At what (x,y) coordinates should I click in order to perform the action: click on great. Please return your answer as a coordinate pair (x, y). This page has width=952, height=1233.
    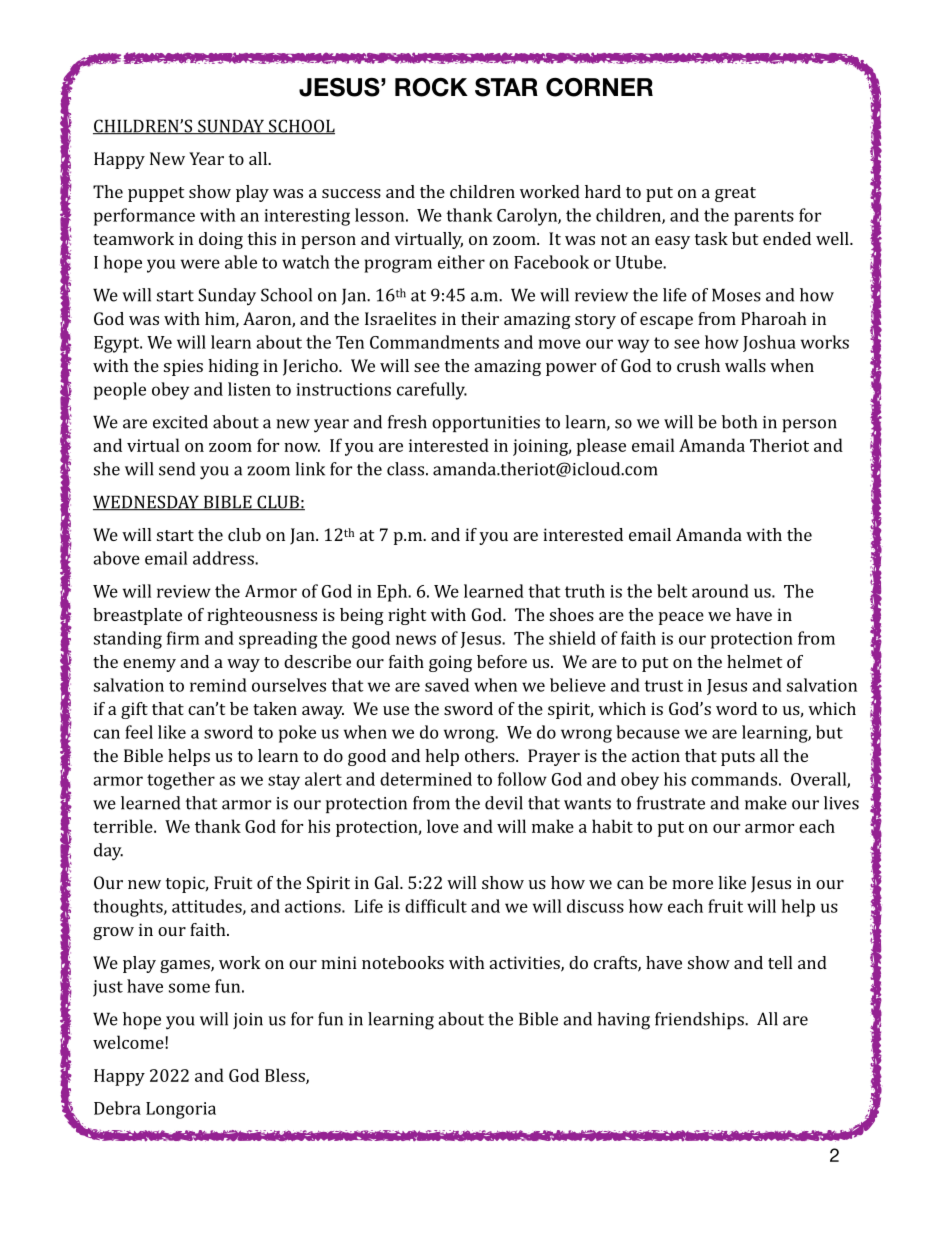
    Looking at the image, I should click on (735, 194).
